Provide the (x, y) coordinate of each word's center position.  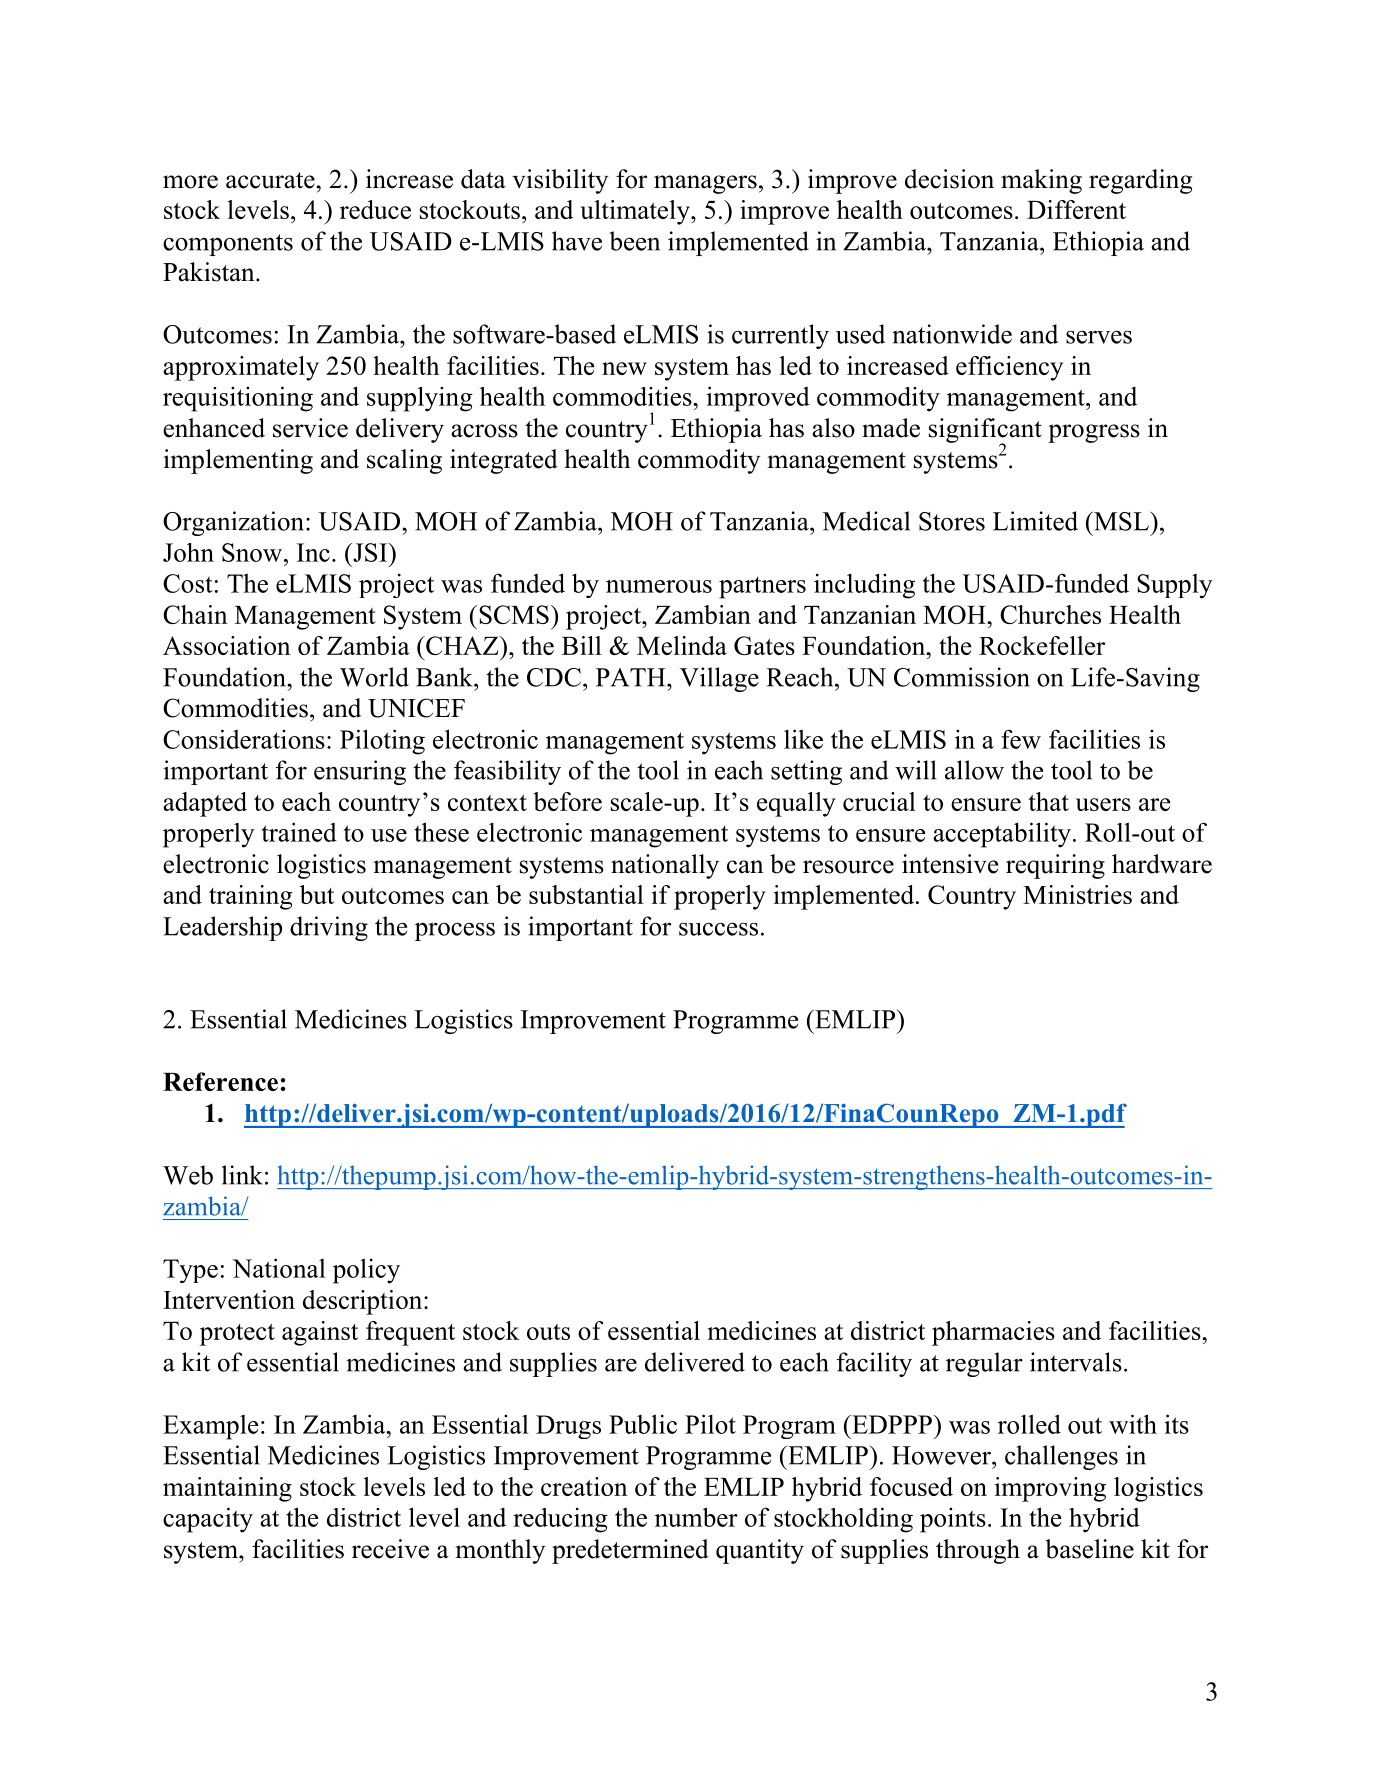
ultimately (636, 212)
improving (1050, 1489)
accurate (270, 180)
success (718, 929)
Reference (220, 1081)
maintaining (227, 1489)
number (696, 1517)
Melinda (682, 645)
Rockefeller (1042, 645)
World (374, 677)
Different (1076, 209)
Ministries (1077, 894)
